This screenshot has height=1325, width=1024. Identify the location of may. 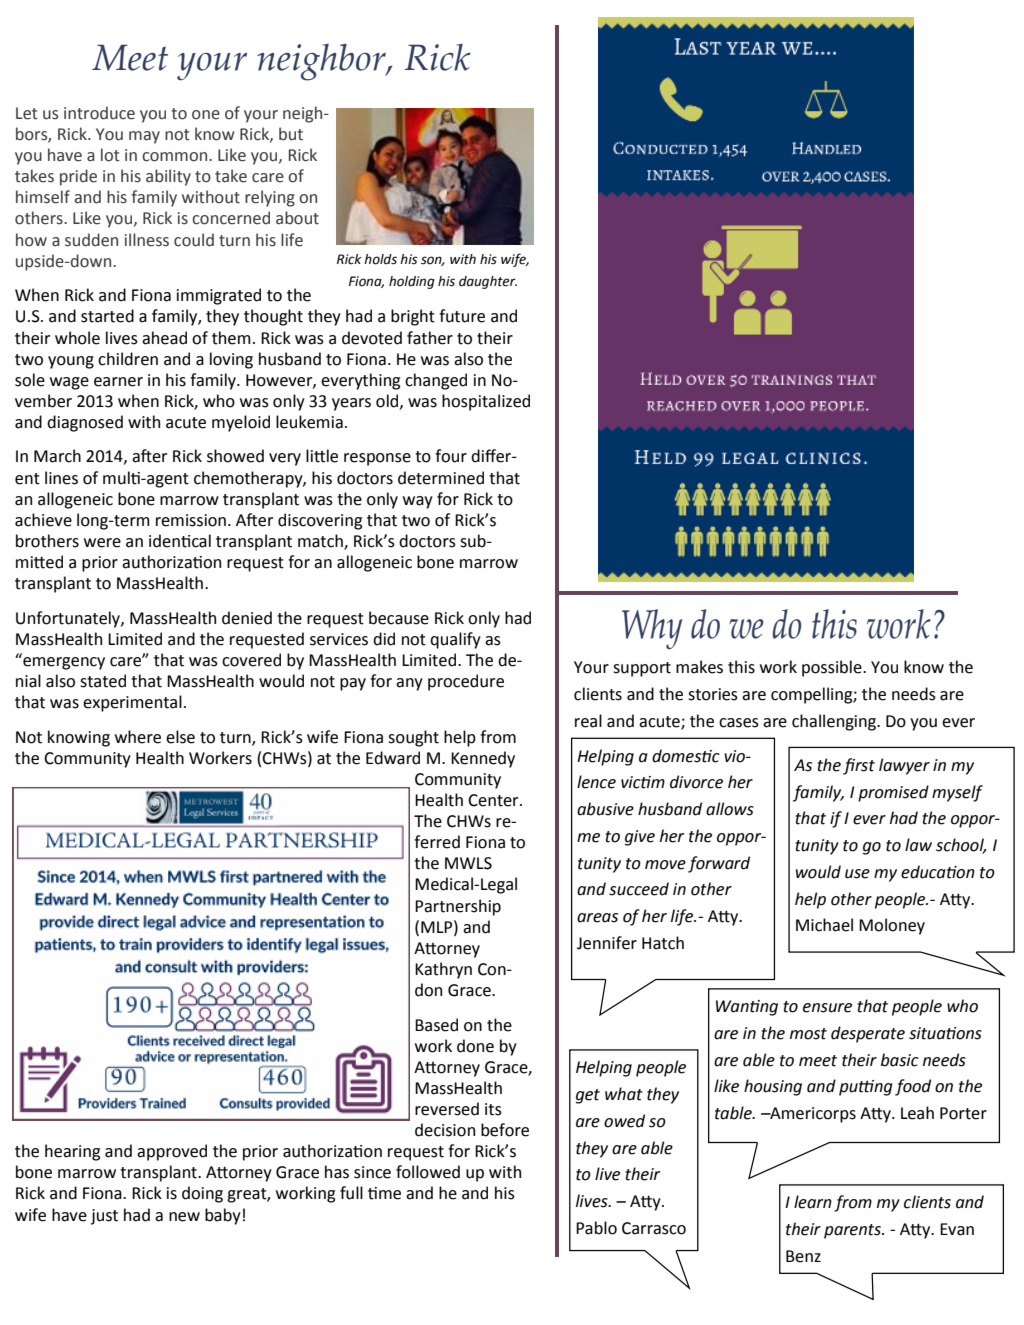
(144, 137).
